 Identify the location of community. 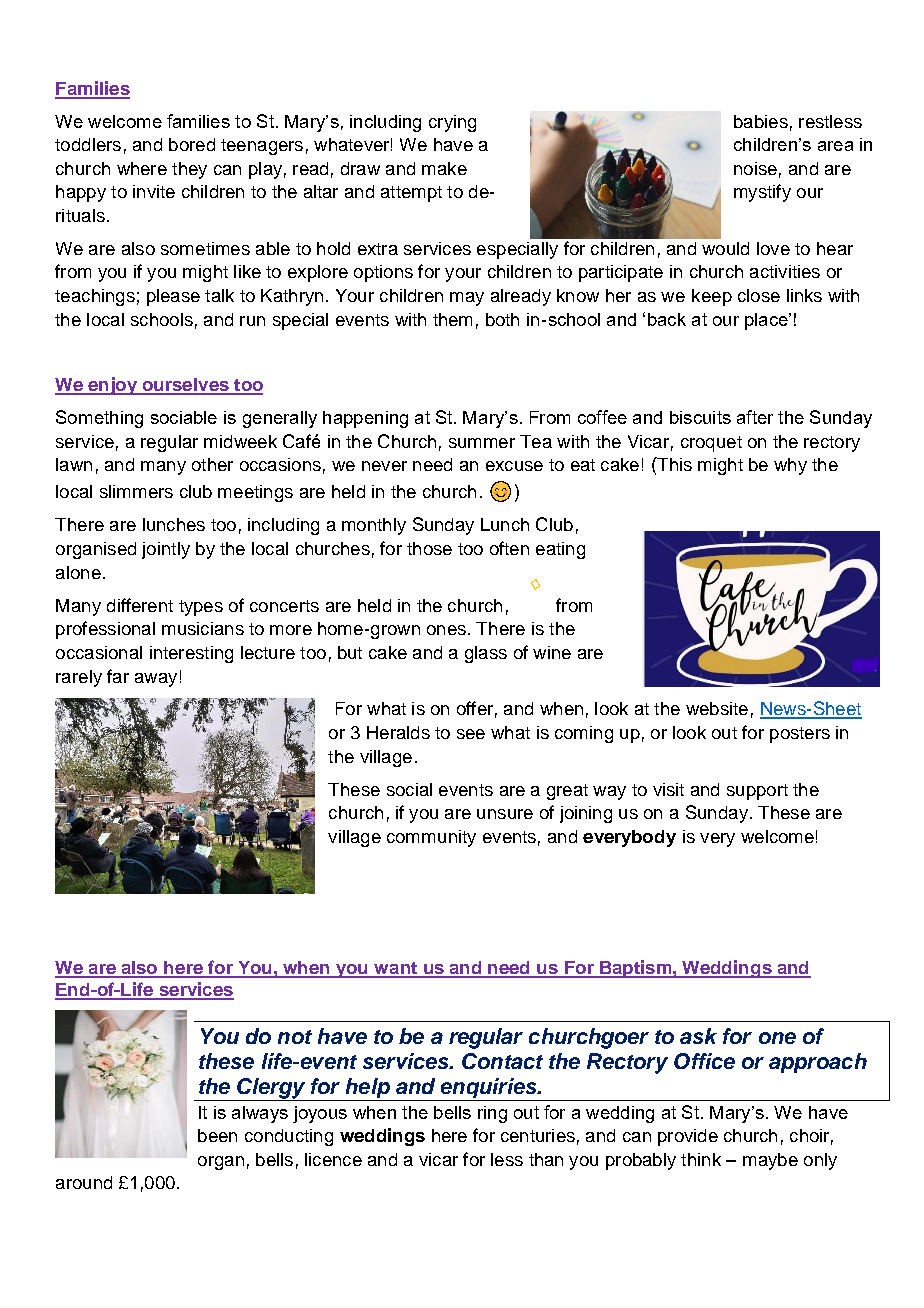
(431, 838).
